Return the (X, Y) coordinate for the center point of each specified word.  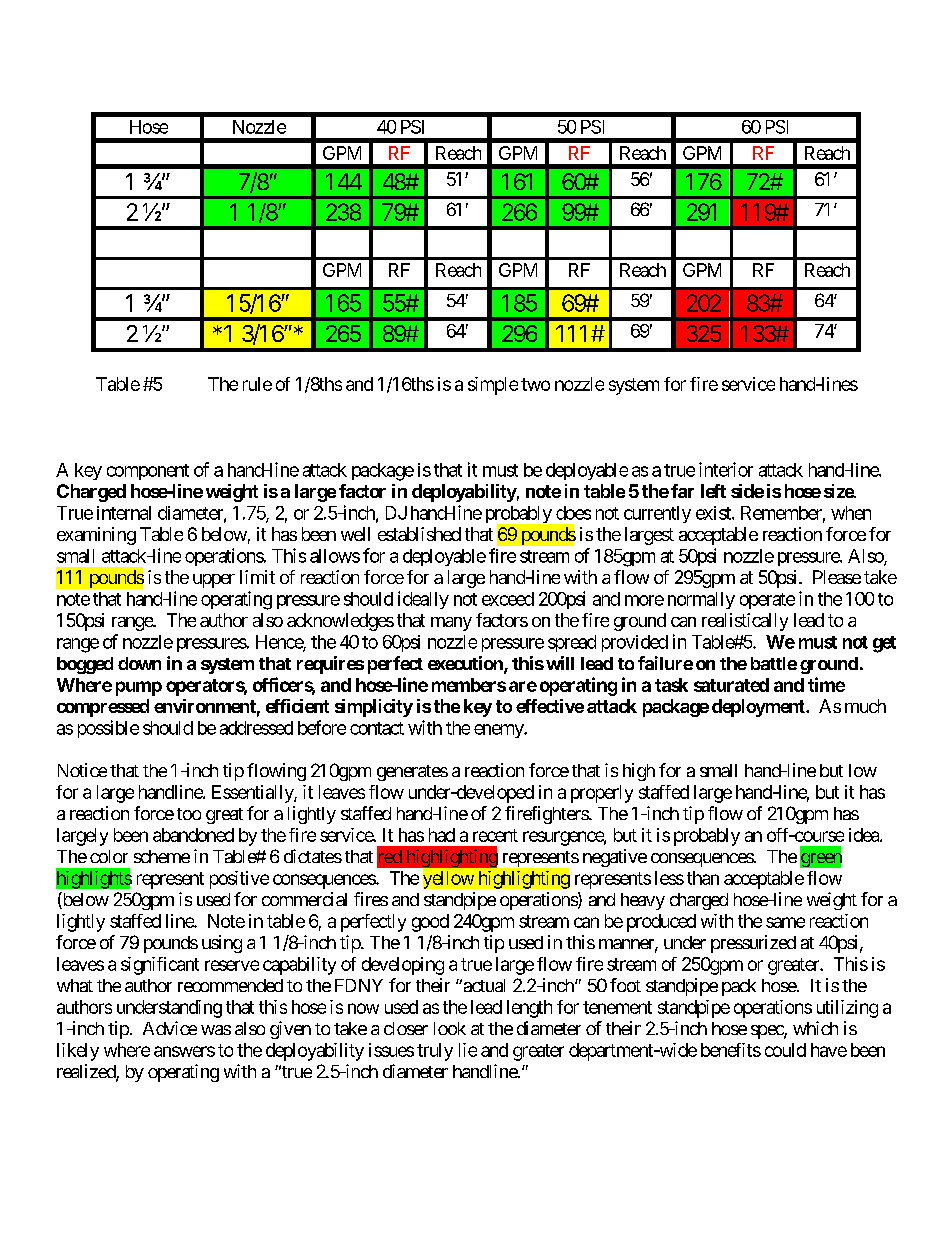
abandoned (193, 835)
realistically (745, 622)
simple (493, 386)
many (451, 624)
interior (726, 469)
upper (214, 581)
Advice (170, 1028)
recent (495, 835)
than (703, 878)
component (148, 472)
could (785, 1050)
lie (468, 1050)
